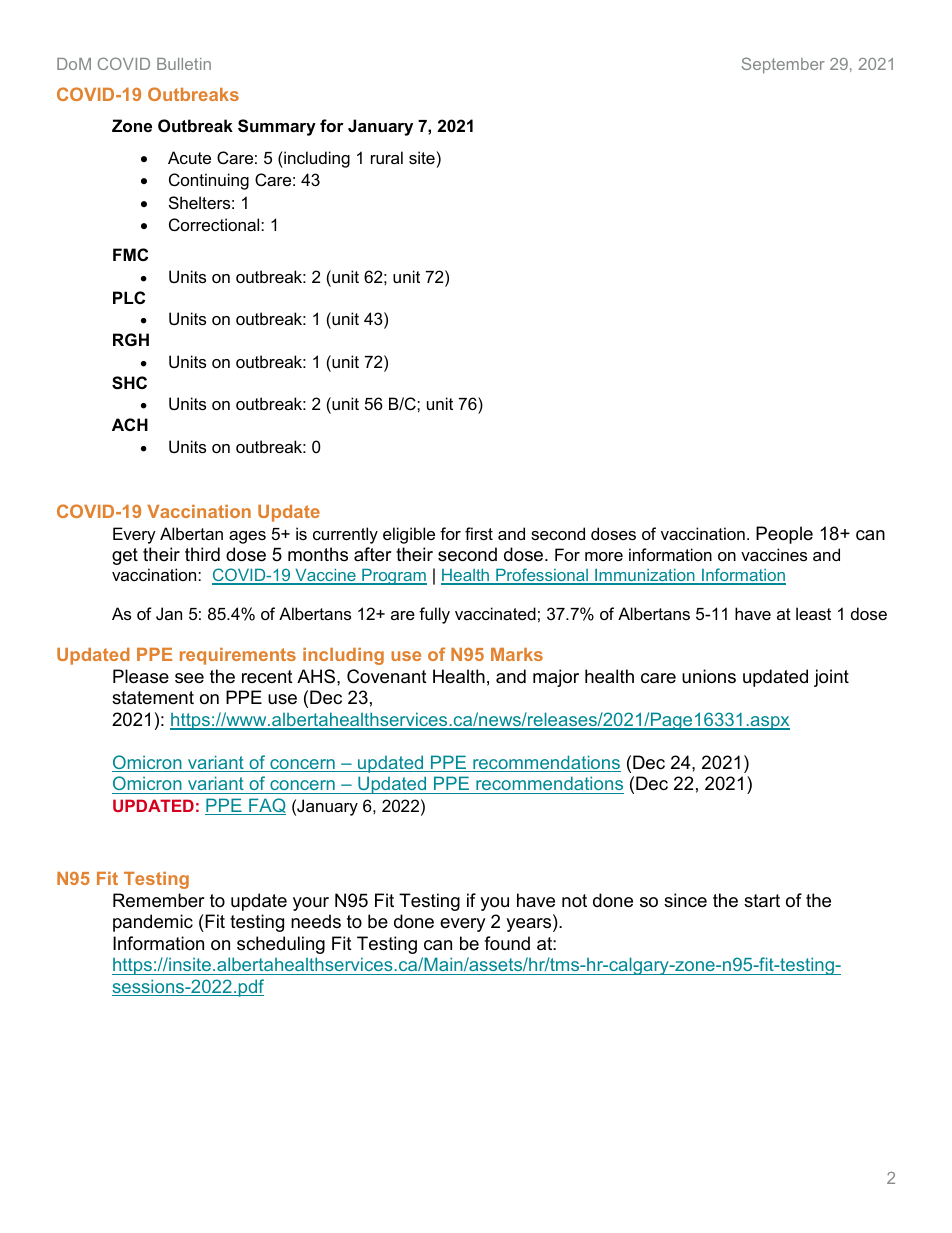 The width and height of the page is (952, 1233). What do you see at coordinates (507, 943) in the page?
I see `found` at bounding box center [507, 943].
